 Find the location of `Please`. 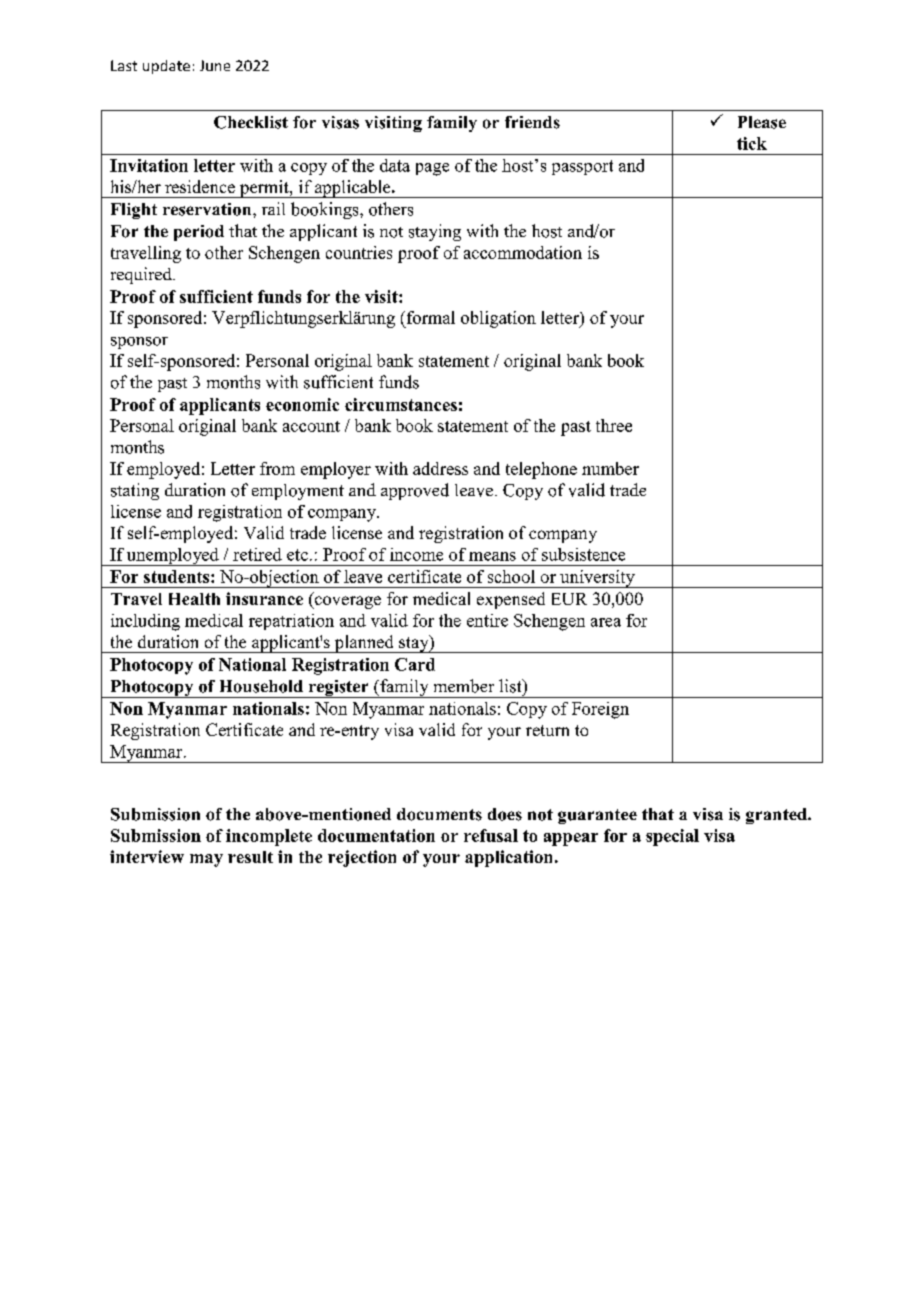

Please is located at coordinates (762, 122).
